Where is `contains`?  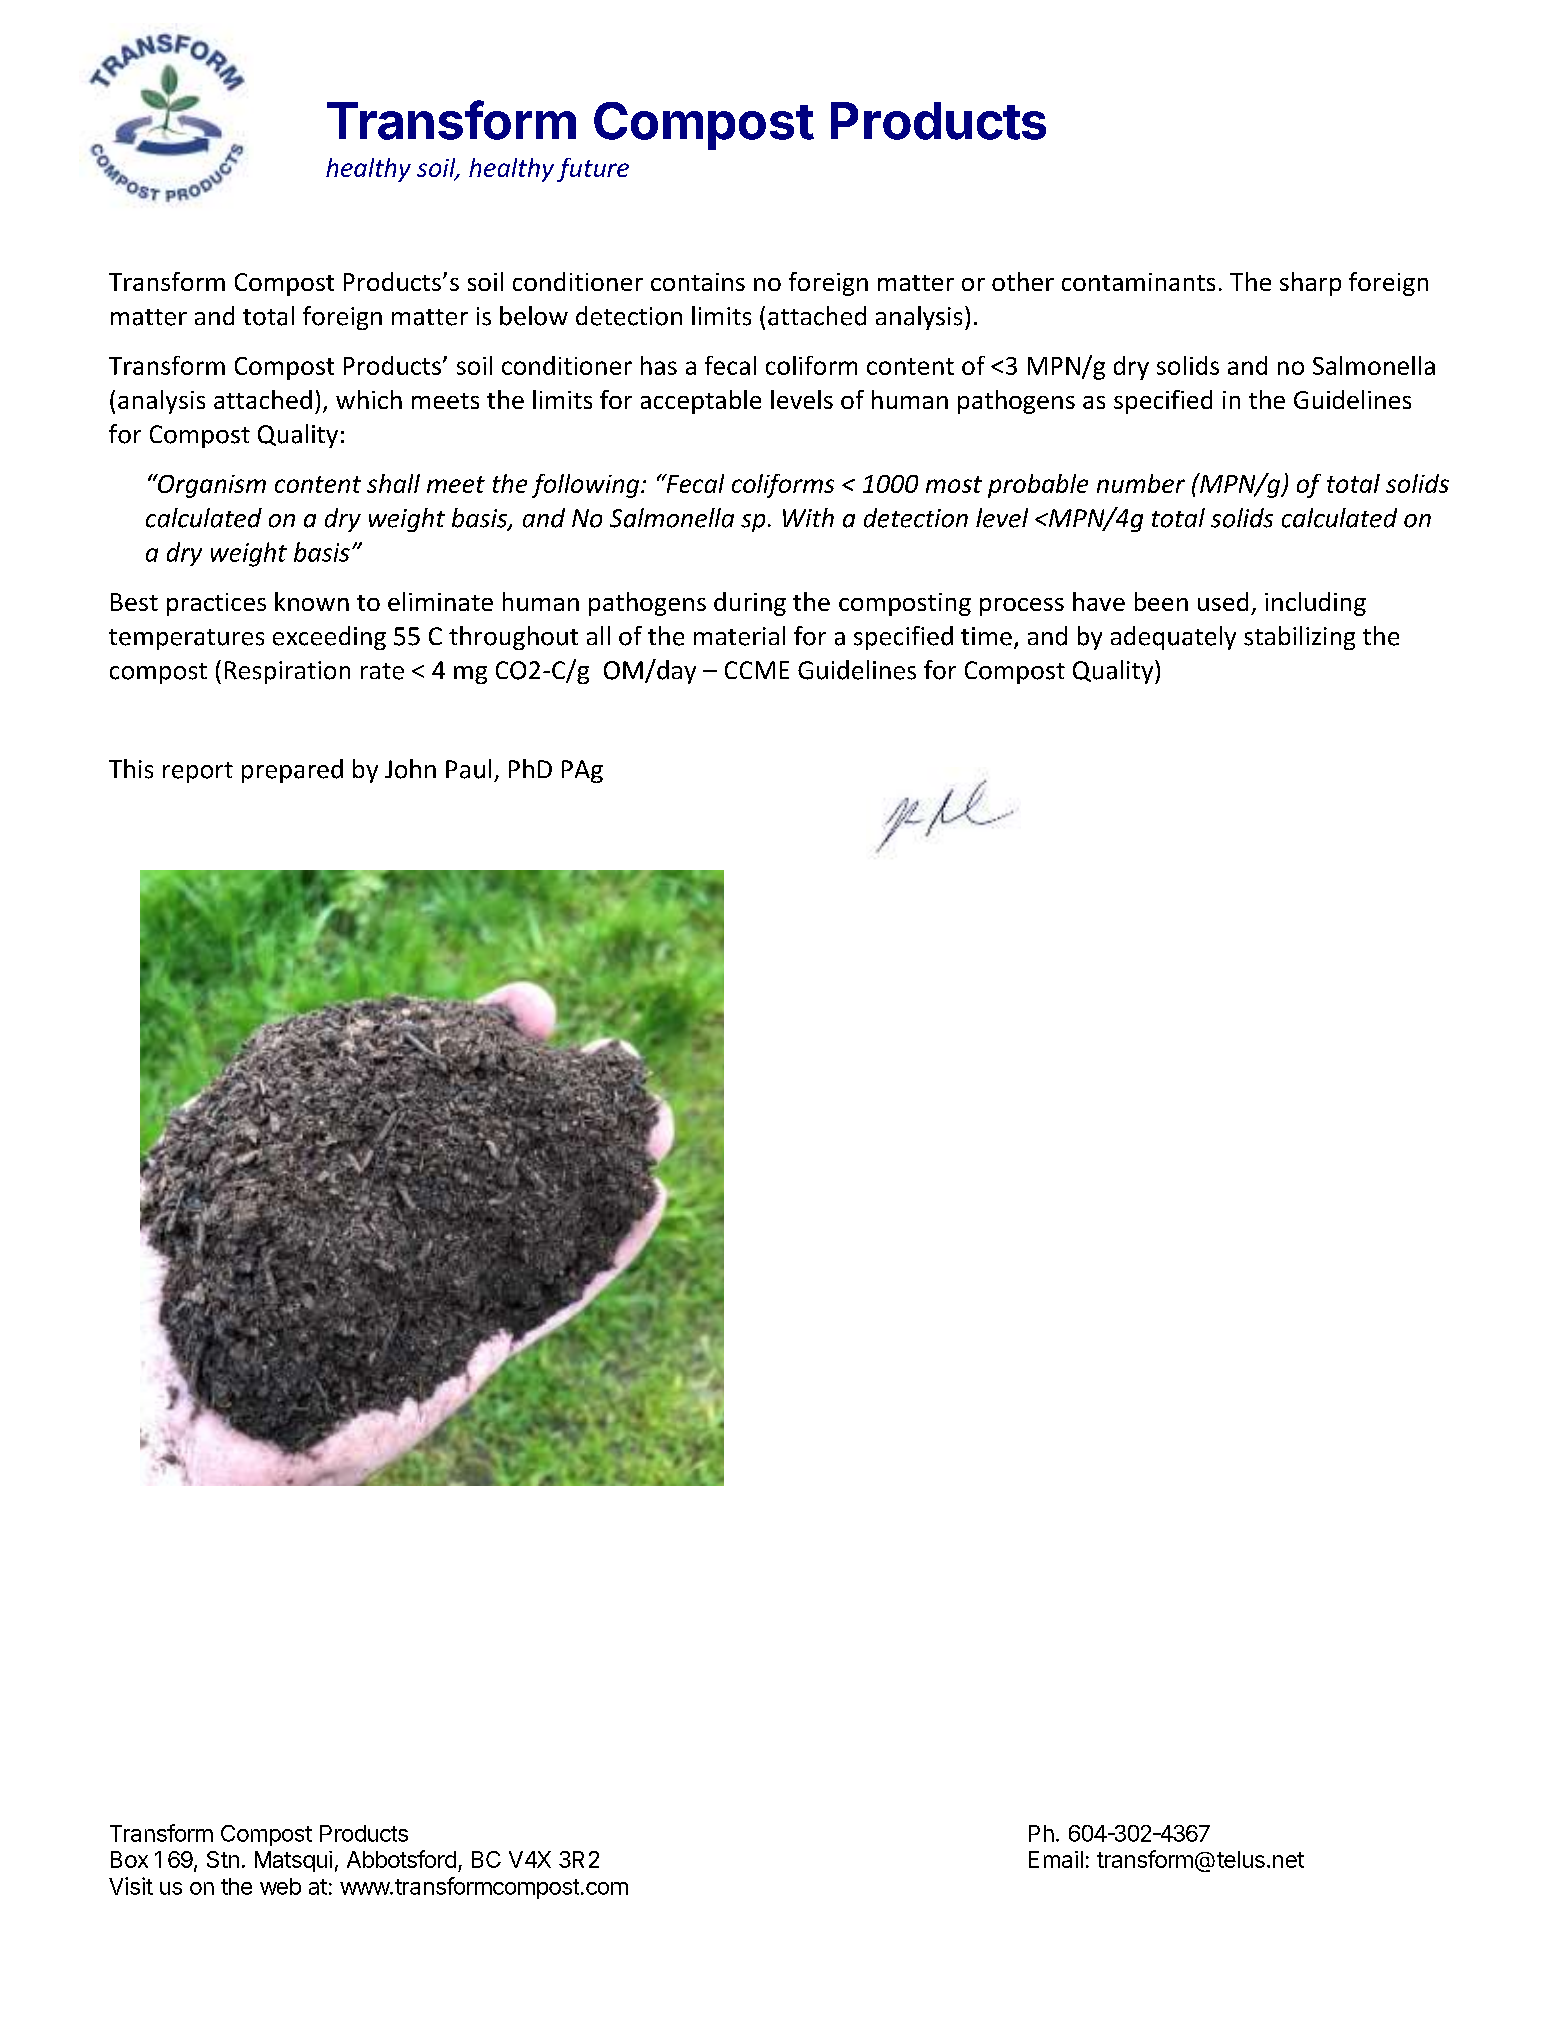
contains is located at coordinates (698, 282).
